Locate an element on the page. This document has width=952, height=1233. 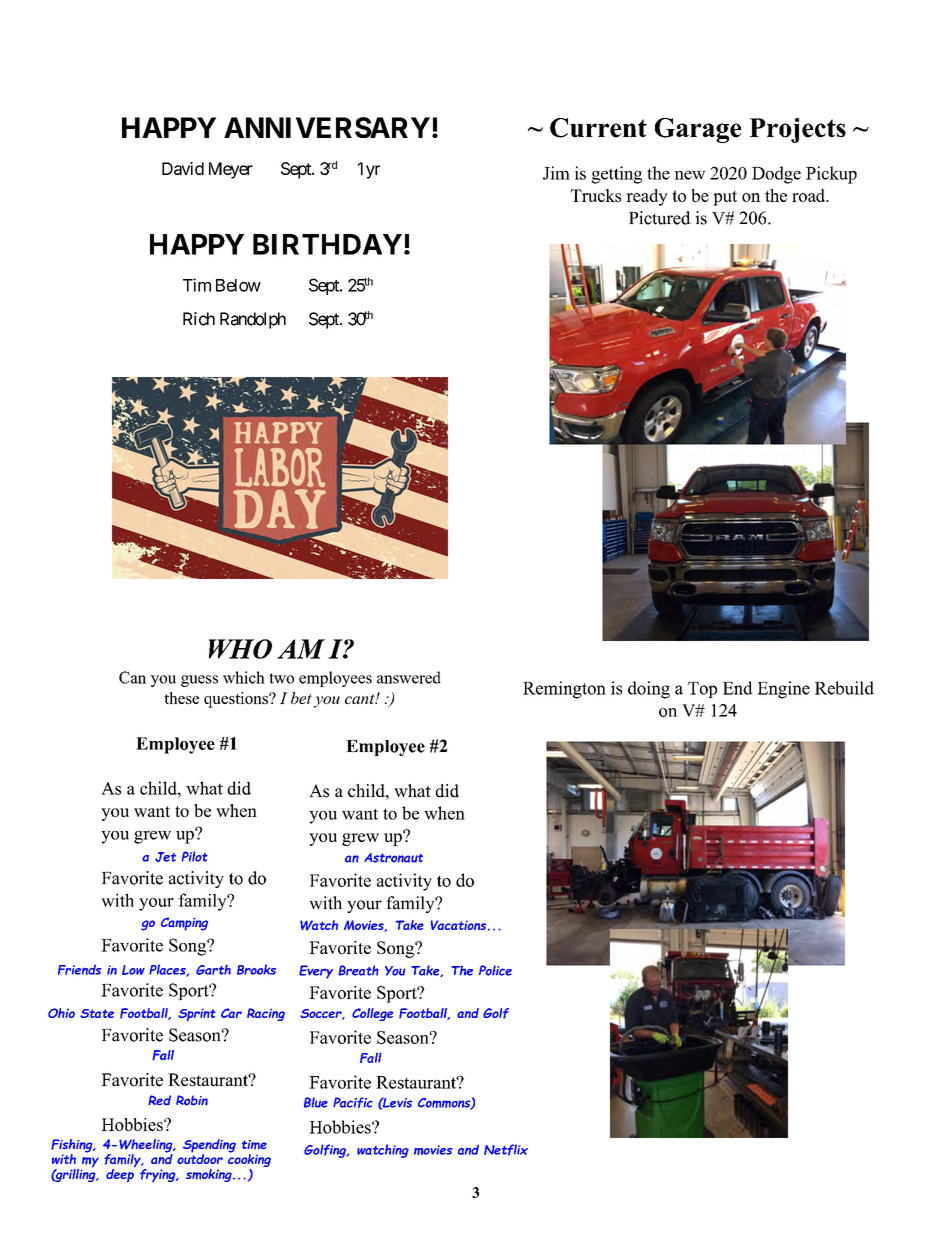
outdoor is located at coordinates (200, 1157).
